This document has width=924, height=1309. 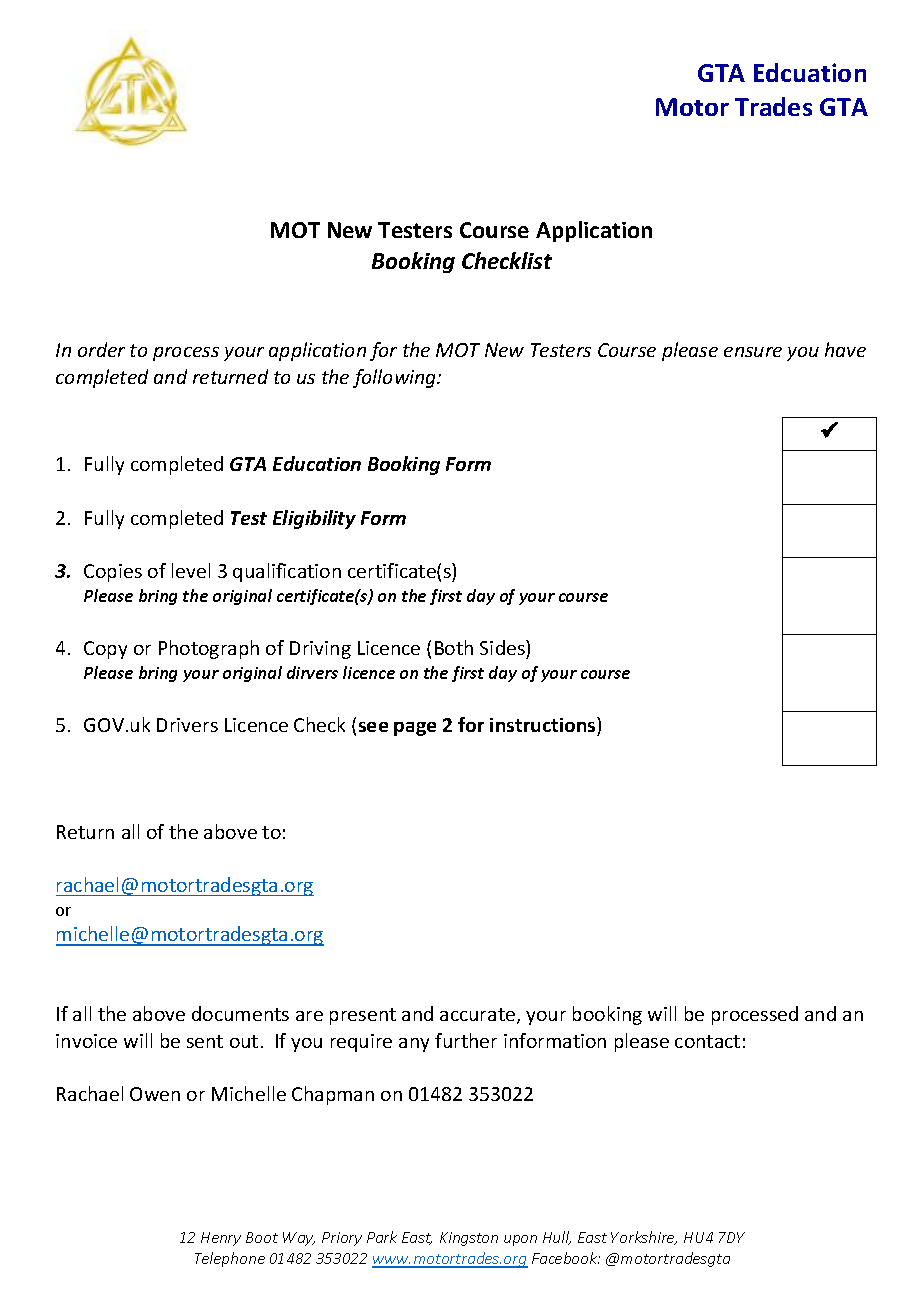 I want to click on order, so click(x=101, y=349).
